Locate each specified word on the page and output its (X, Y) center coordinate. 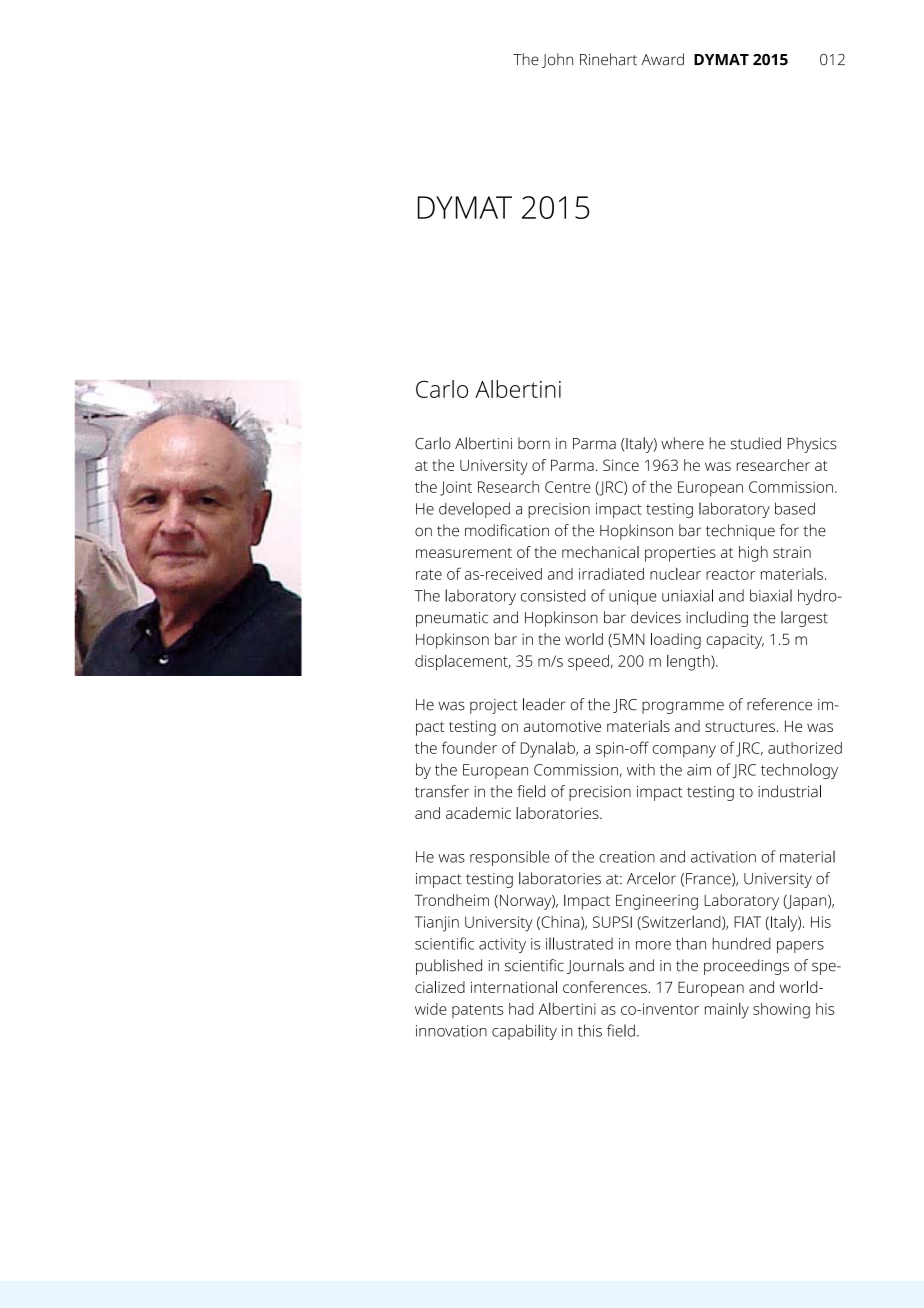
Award (662, 59)
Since (621, 465)
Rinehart (608, 59)
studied (756, 443)
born (534, 443)
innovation (451, 1031)
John (557, 60)
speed (588, 663)
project (493, 706)
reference (779, 704)
